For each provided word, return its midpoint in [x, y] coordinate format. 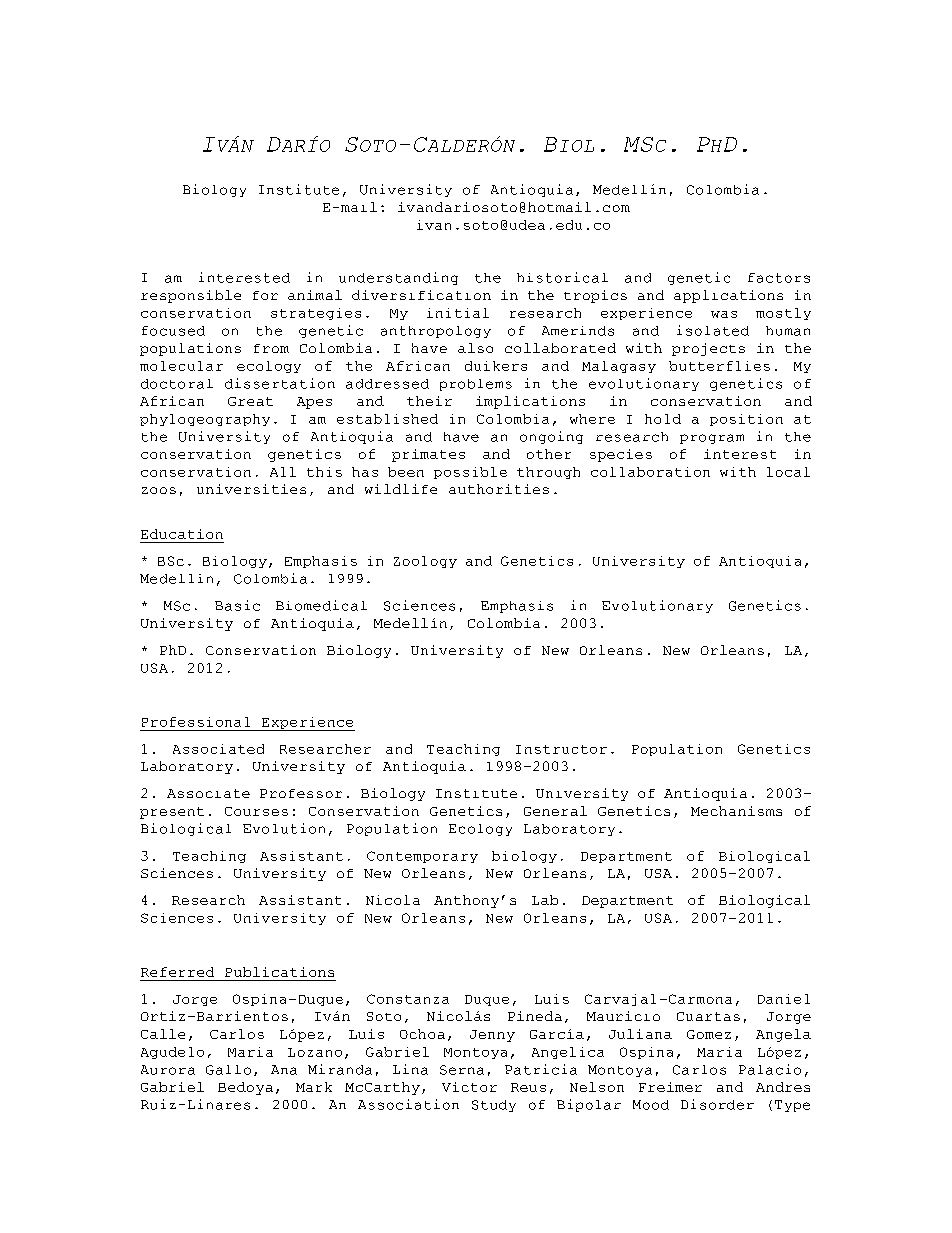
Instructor [561, 749]
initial [458, 313]
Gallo [228, 1070]
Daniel [784, 999]
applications [728, 296]
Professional [196, 722]
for [265, 295]
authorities [499, 489]
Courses [256, 811]
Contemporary [422, 857]
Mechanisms [736, 811]
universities [251, 489]
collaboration [650, 472]
